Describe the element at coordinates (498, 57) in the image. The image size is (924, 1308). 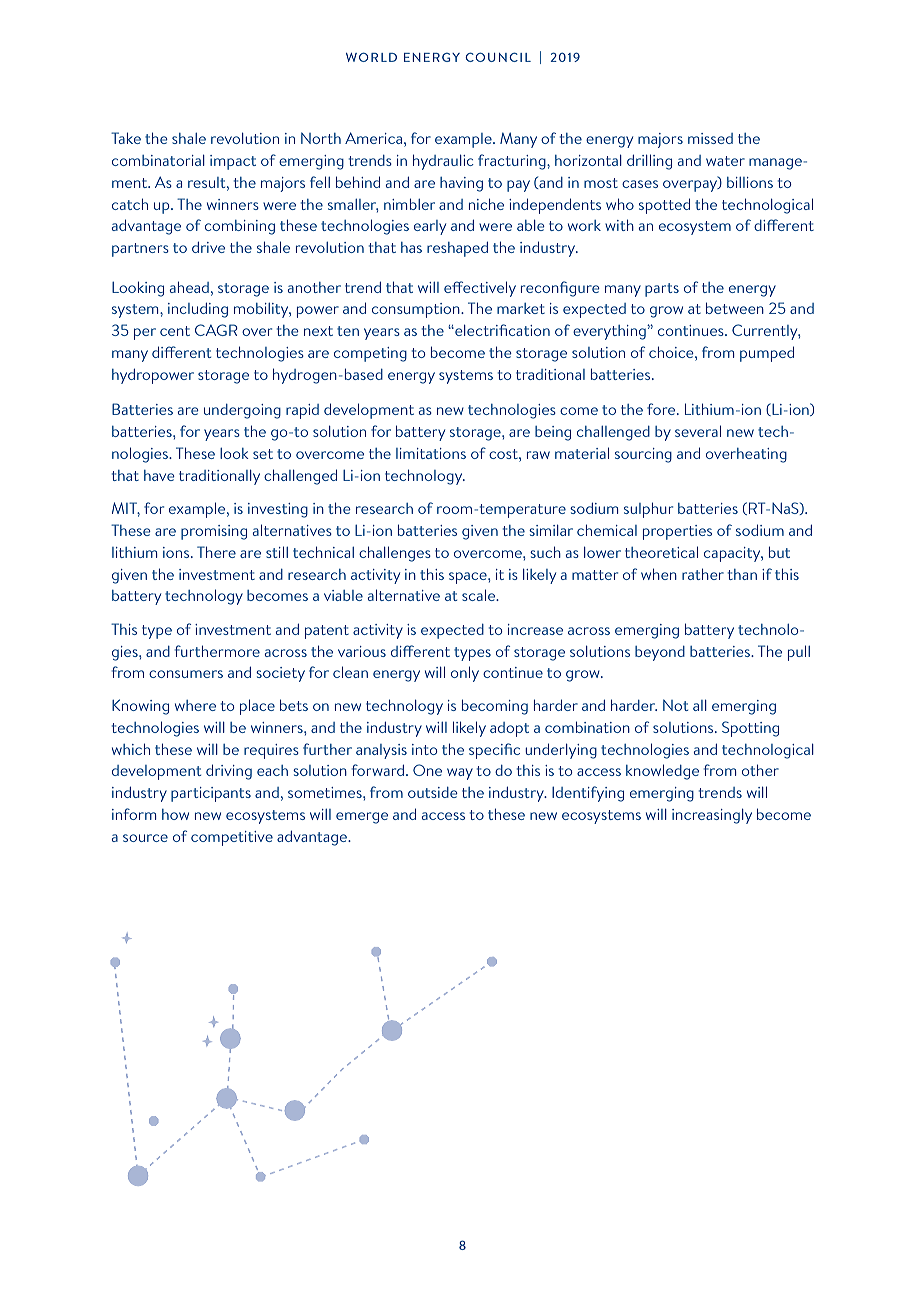
I see `COUNCIL` at that location.
